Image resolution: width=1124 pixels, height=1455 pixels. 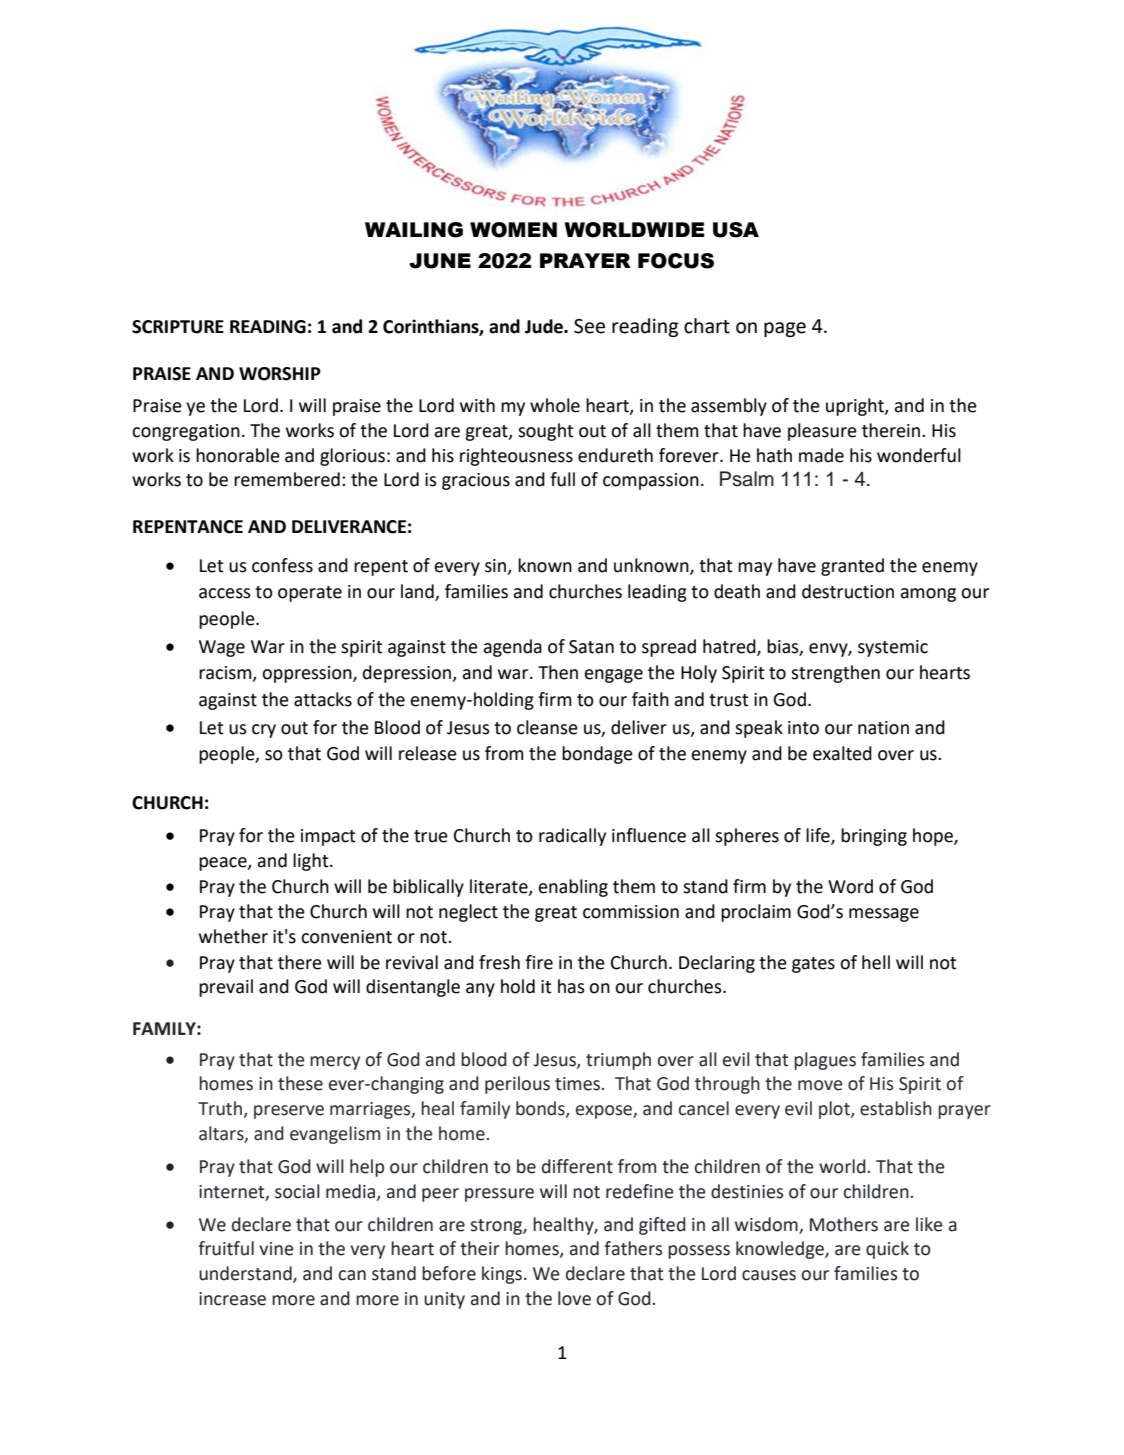 I want to click on bondage, so click(x=597, y=755).
